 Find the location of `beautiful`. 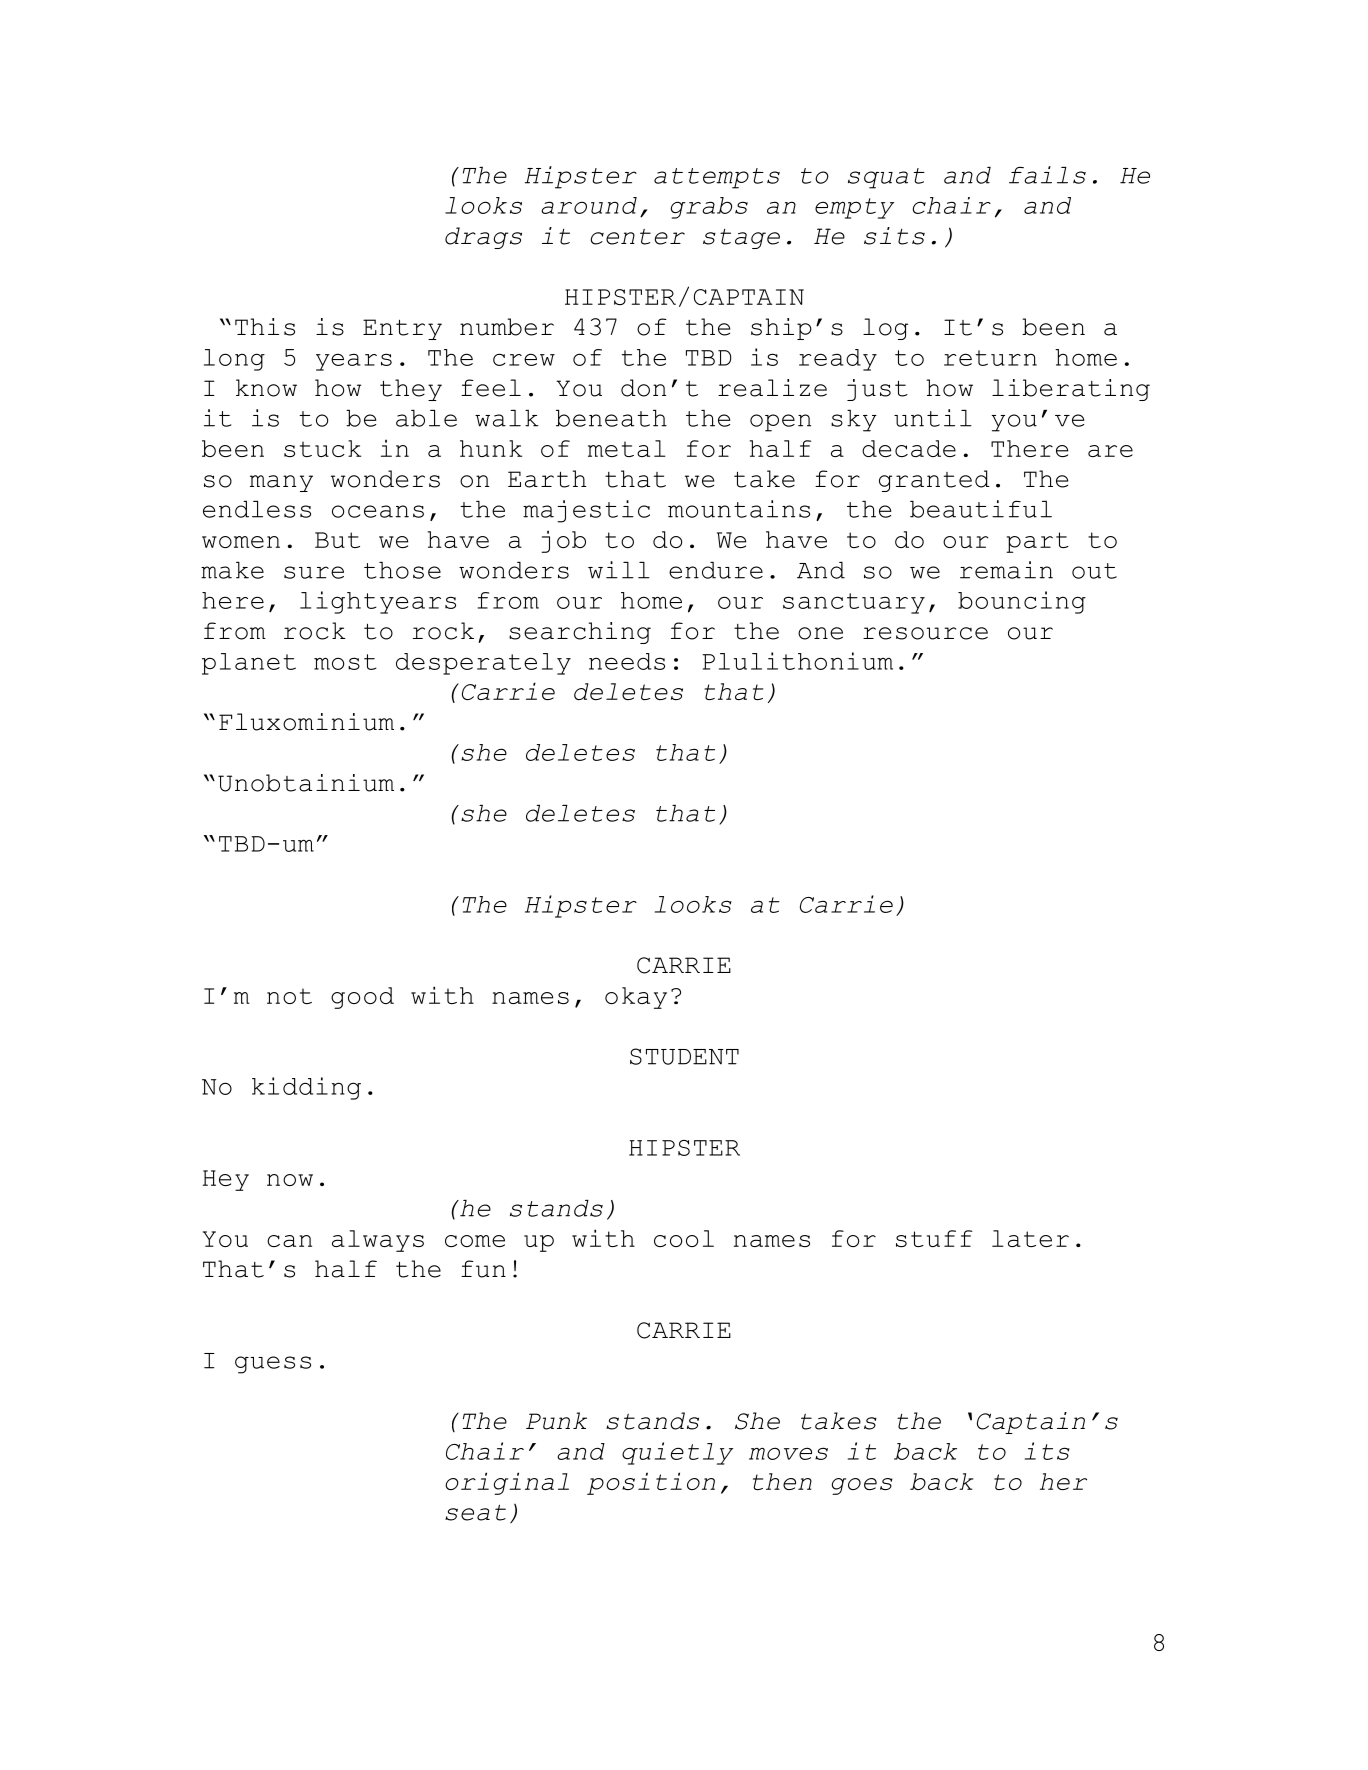

beautiful is located at coordinates (981, 509).
